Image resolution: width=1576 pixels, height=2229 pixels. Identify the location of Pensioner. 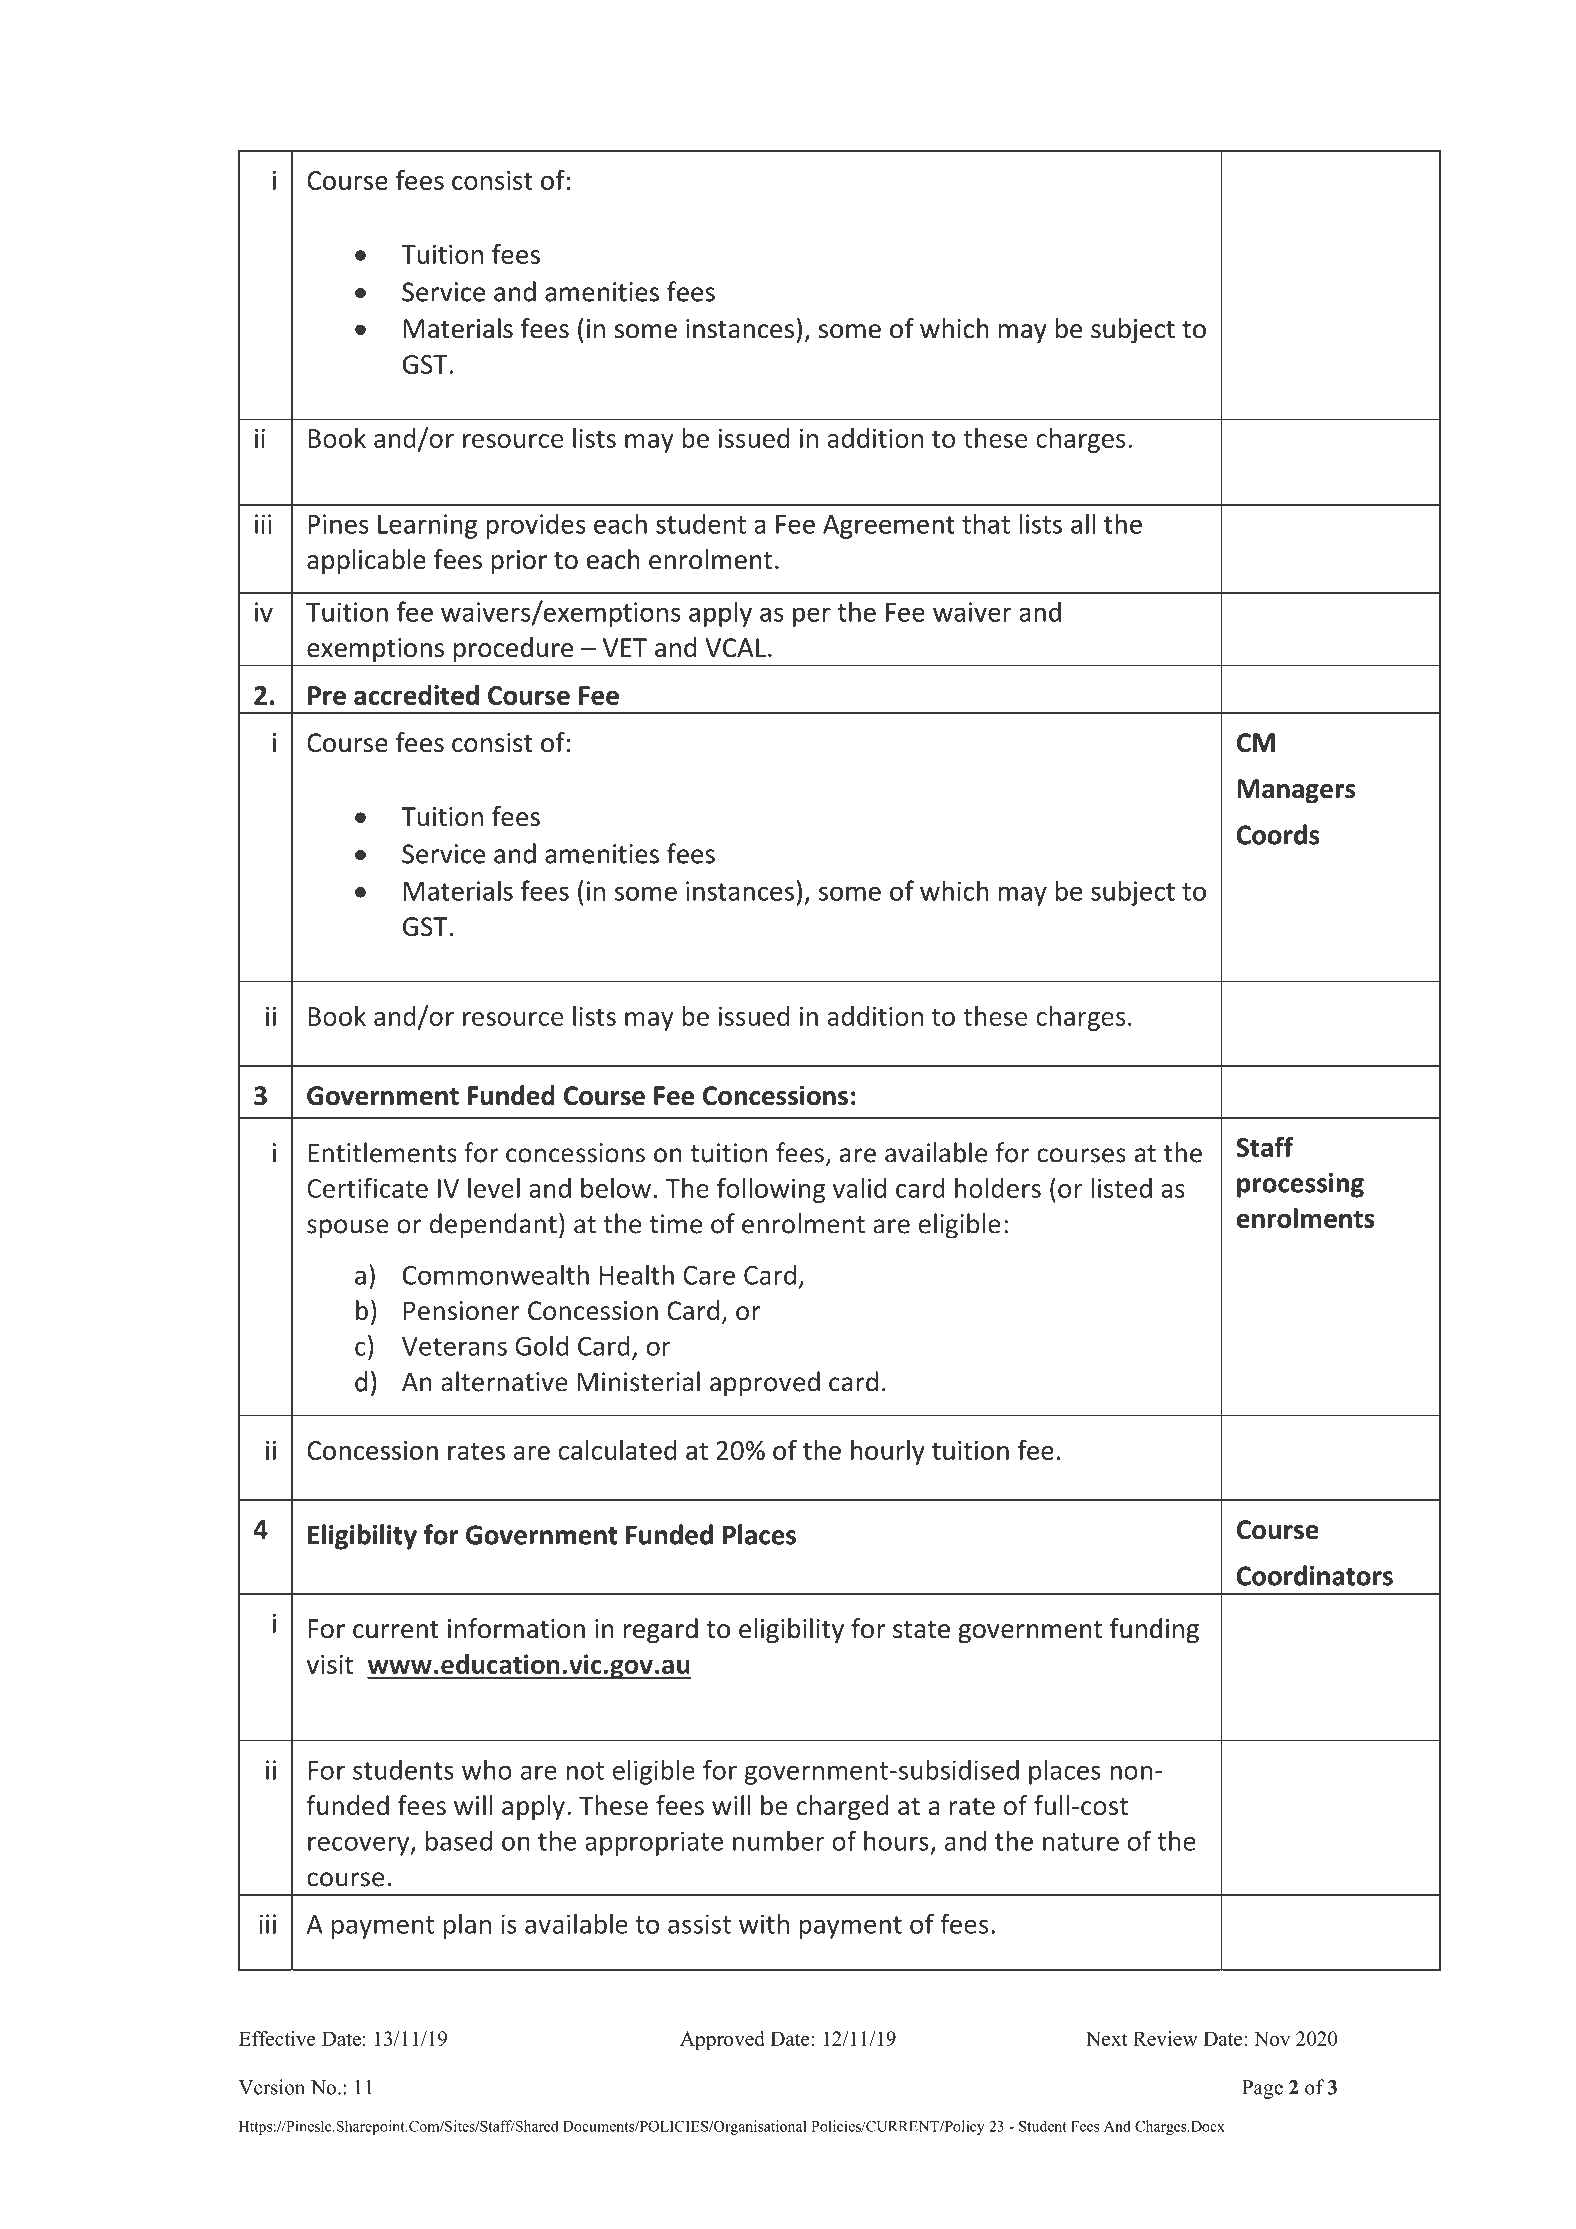
(462, 1311).
